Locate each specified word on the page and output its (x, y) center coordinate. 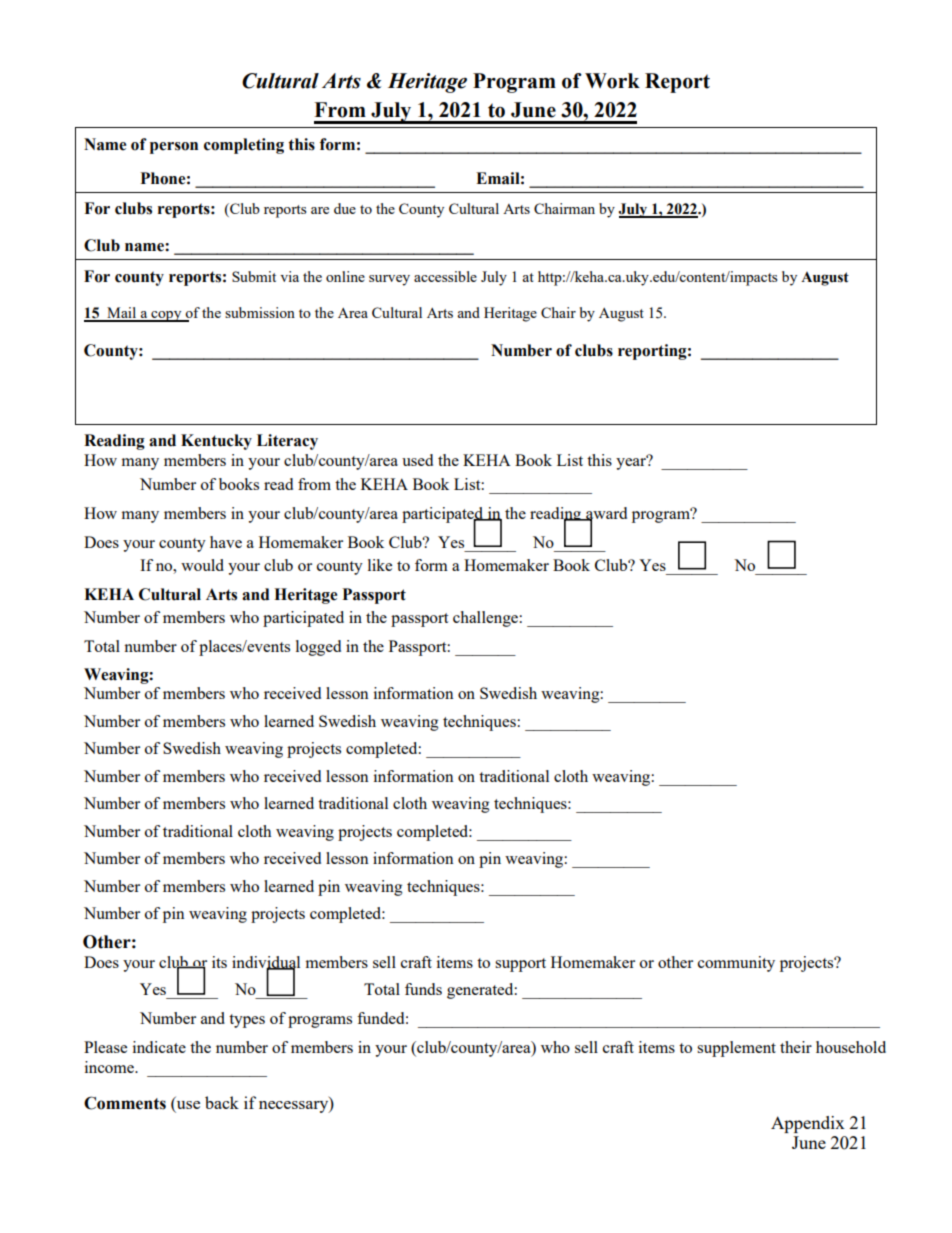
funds (423, 989)
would (202, 565)
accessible (445, 276)
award (605, 514)
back (222, 1102)
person (174, 148)
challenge (486, 619)
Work (612, 81)
